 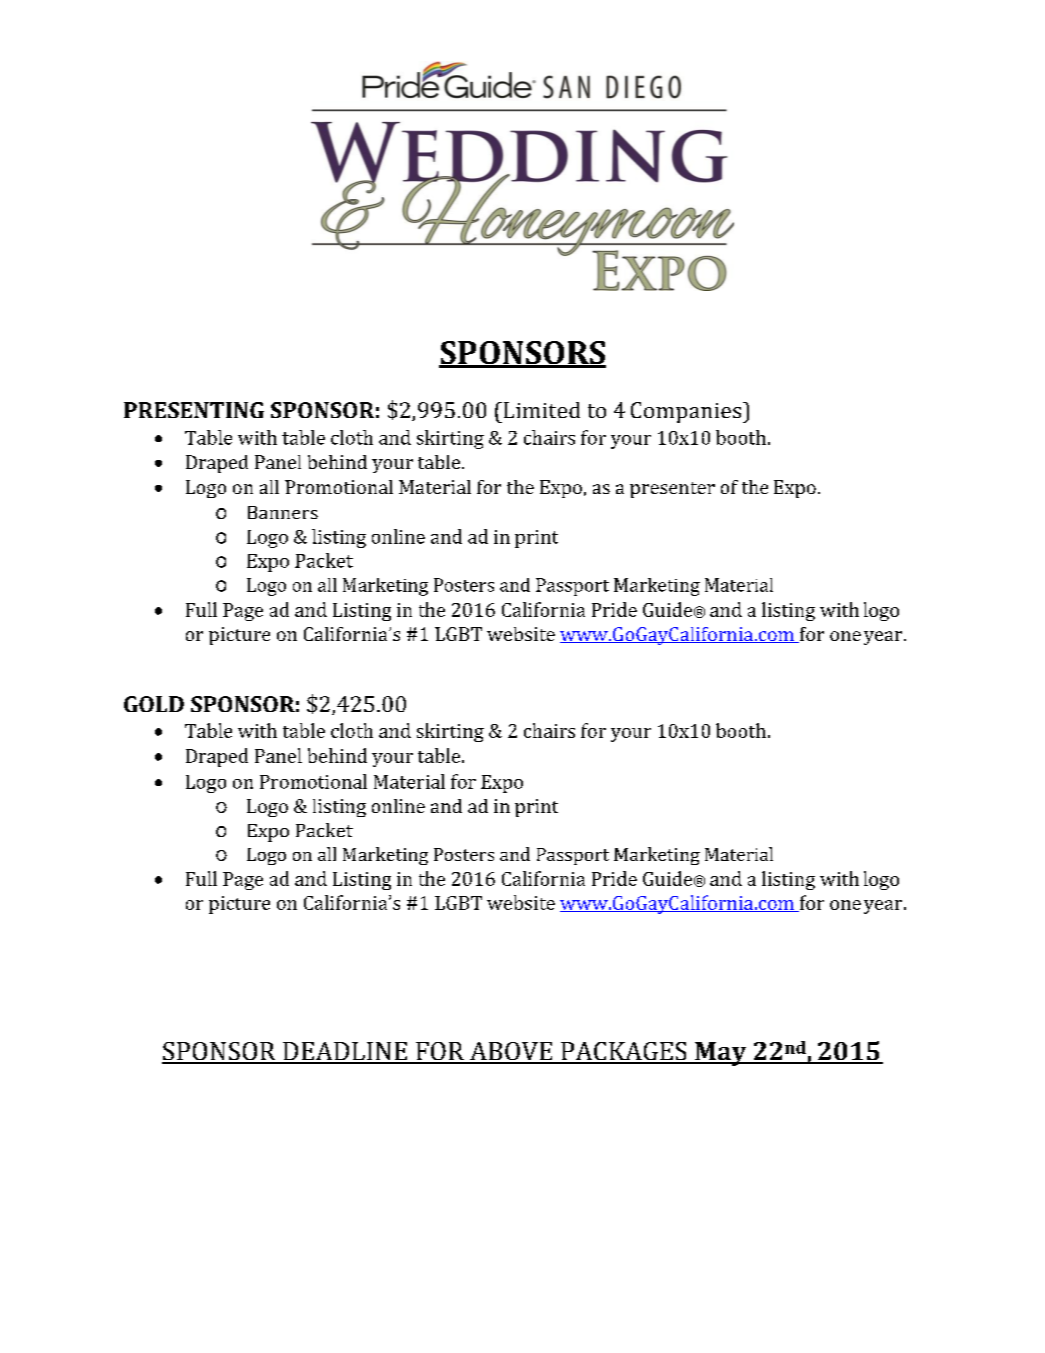 What do you see at coordinates (511, 1052) in the screenshot?
I see `ABOVE` at bounding box center [511, 1052].
